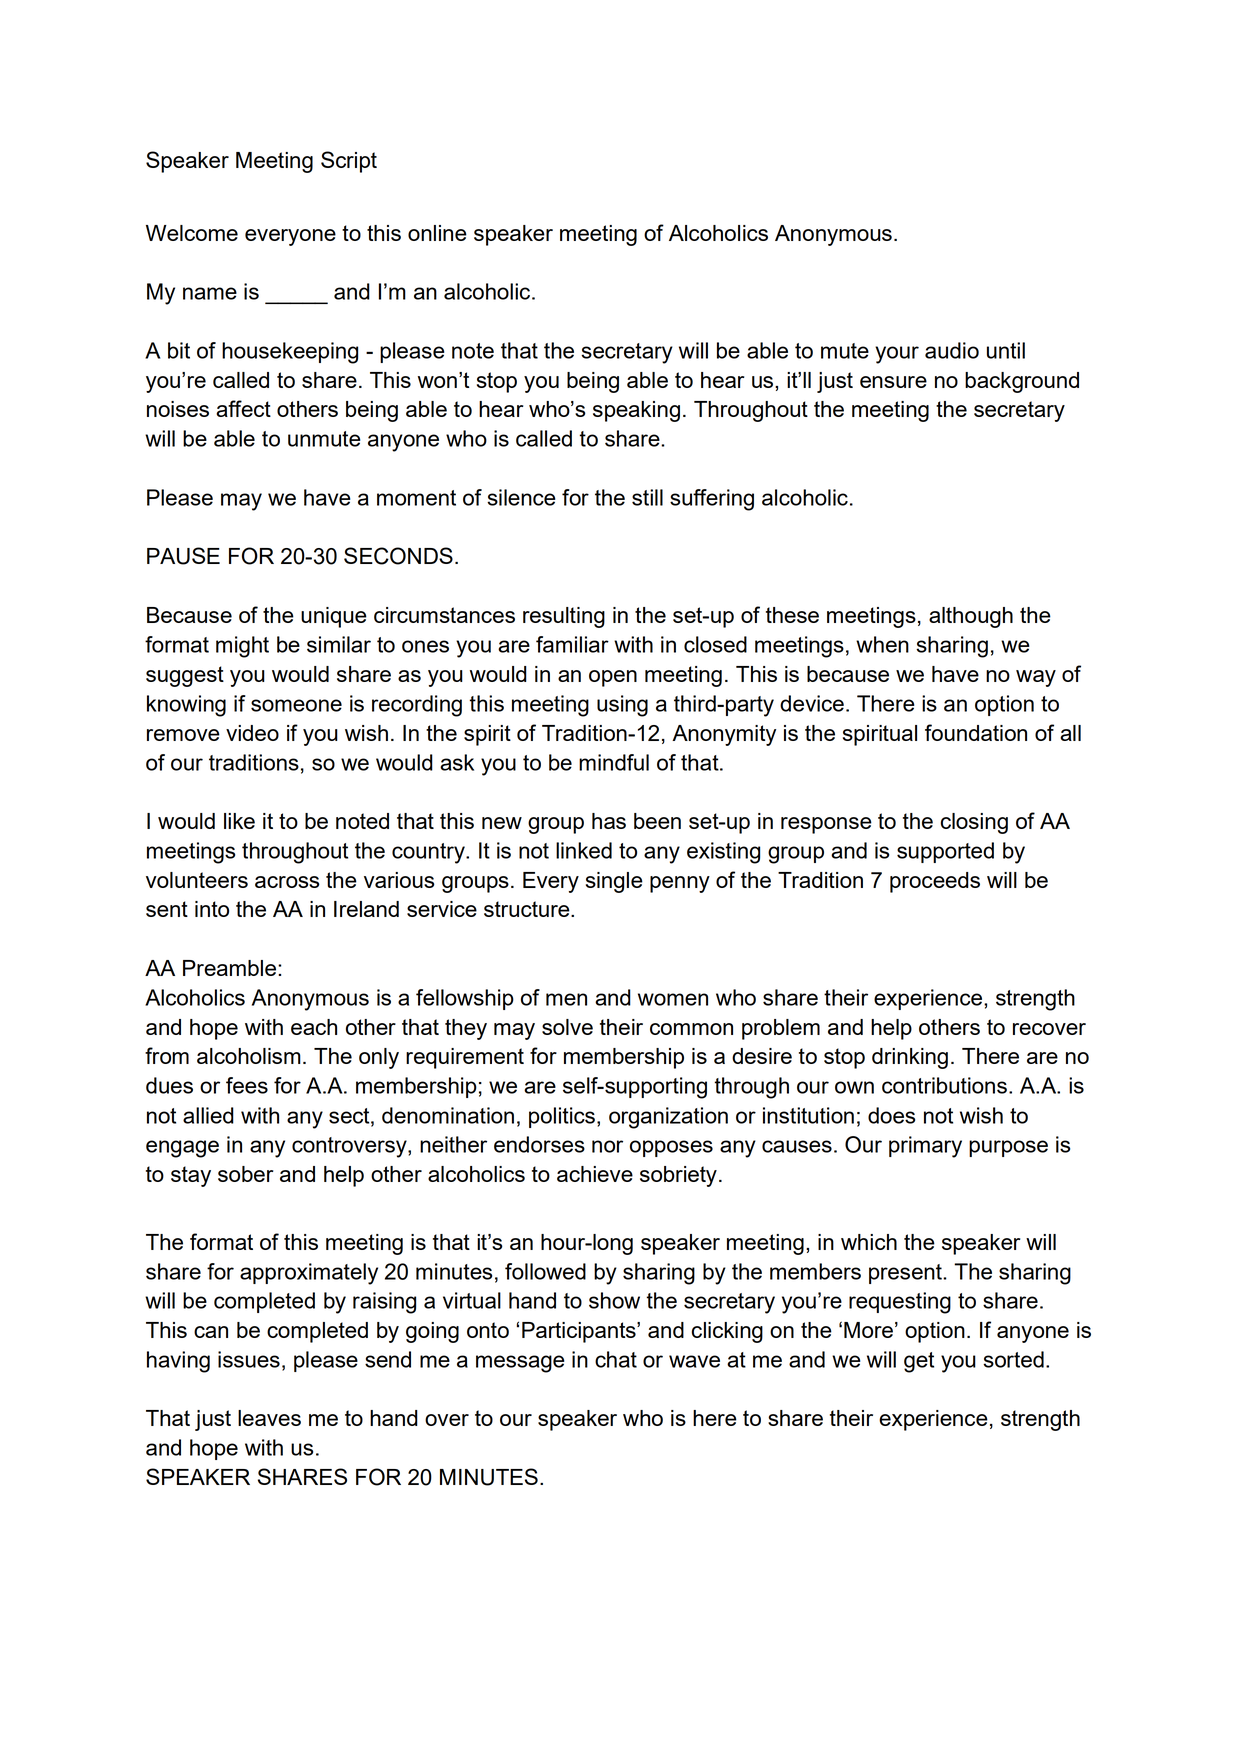 This image has width=1237, height=1749. I want to click on online, so click(437, 233).
